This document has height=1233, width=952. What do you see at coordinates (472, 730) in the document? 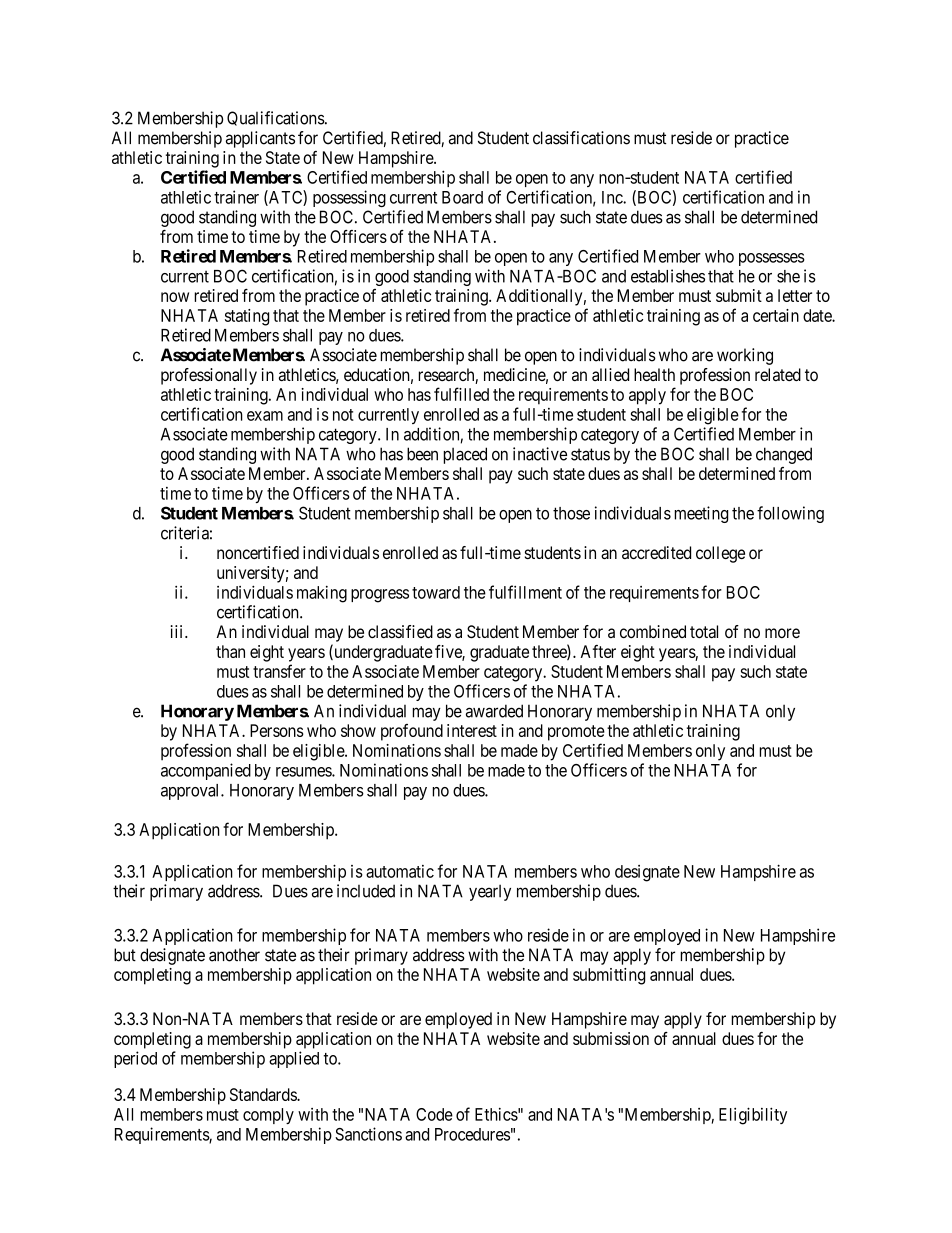
I see `interest` at bounding box center [472, 730].
